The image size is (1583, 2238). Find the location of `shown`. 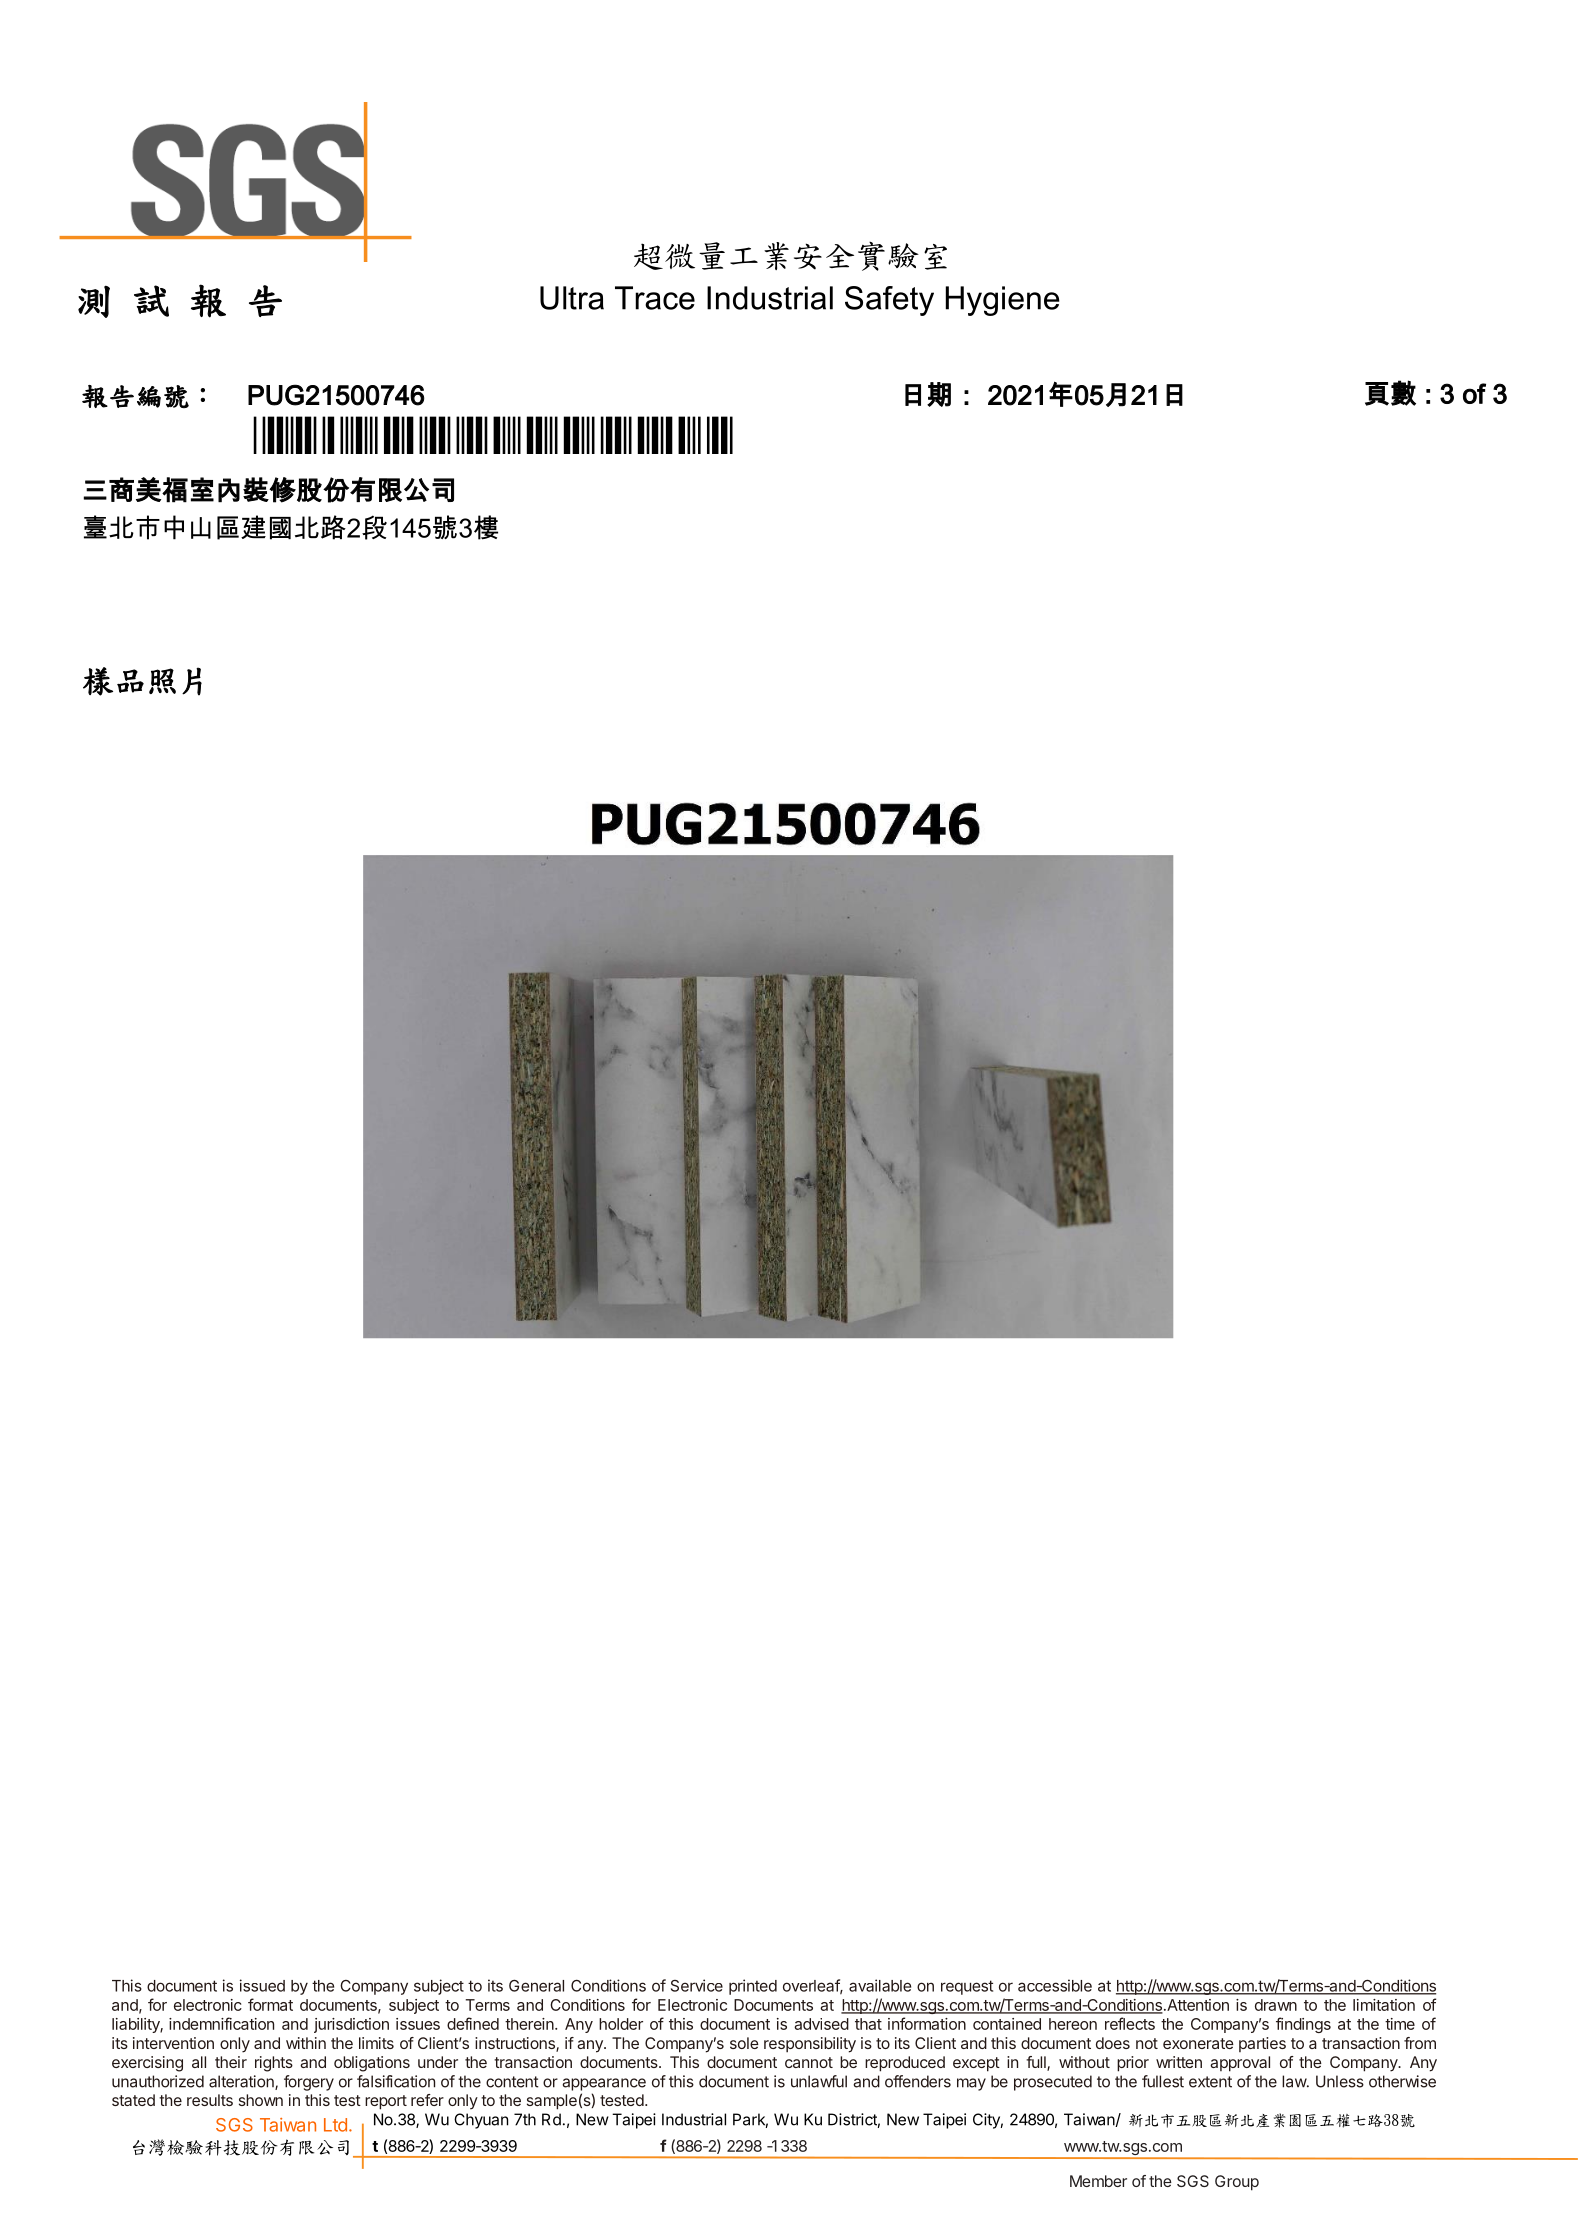

shown is located at coordinates (261, 2100).
